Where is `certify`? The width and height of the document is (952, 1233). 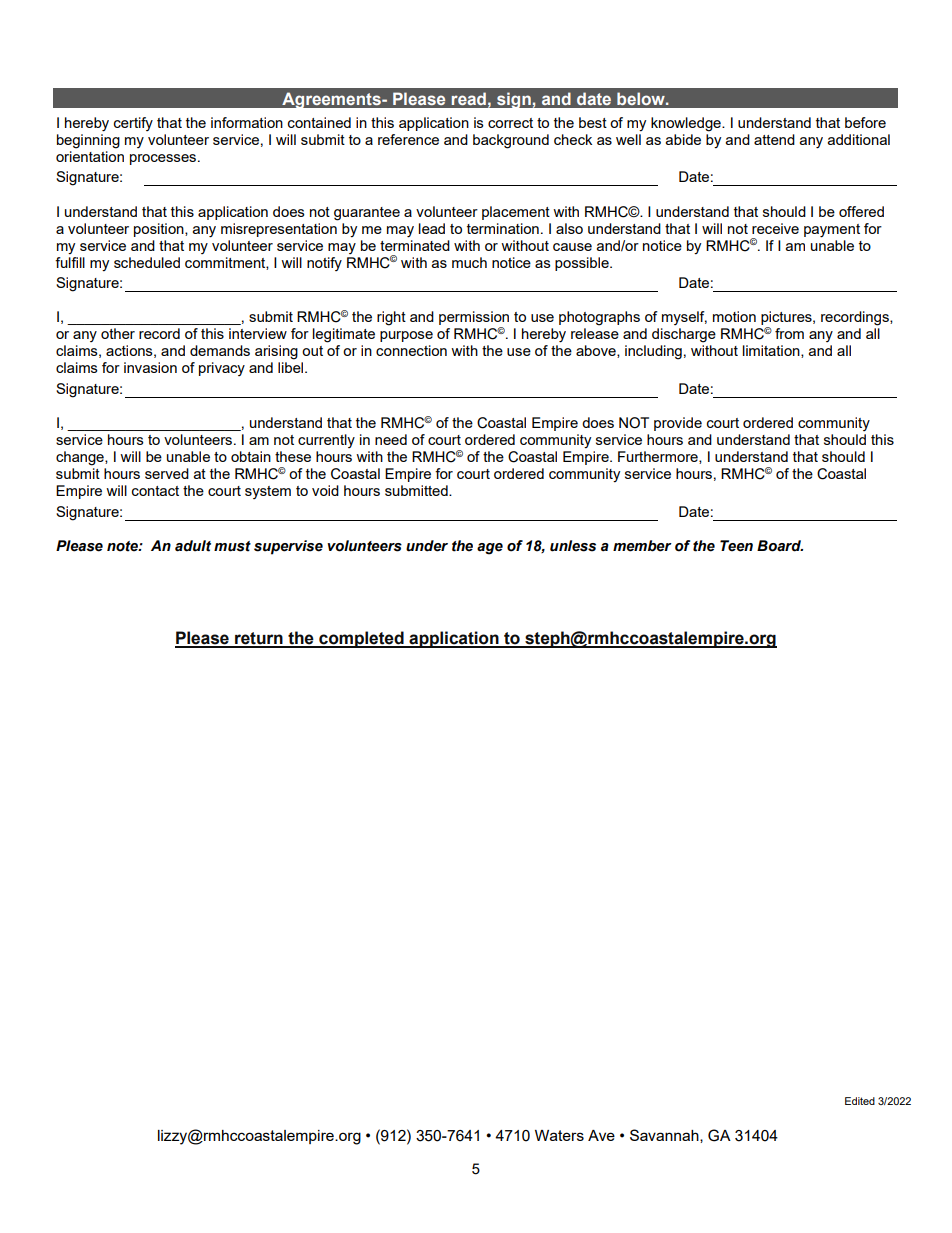 certify is located at coordinates (133, 124).
